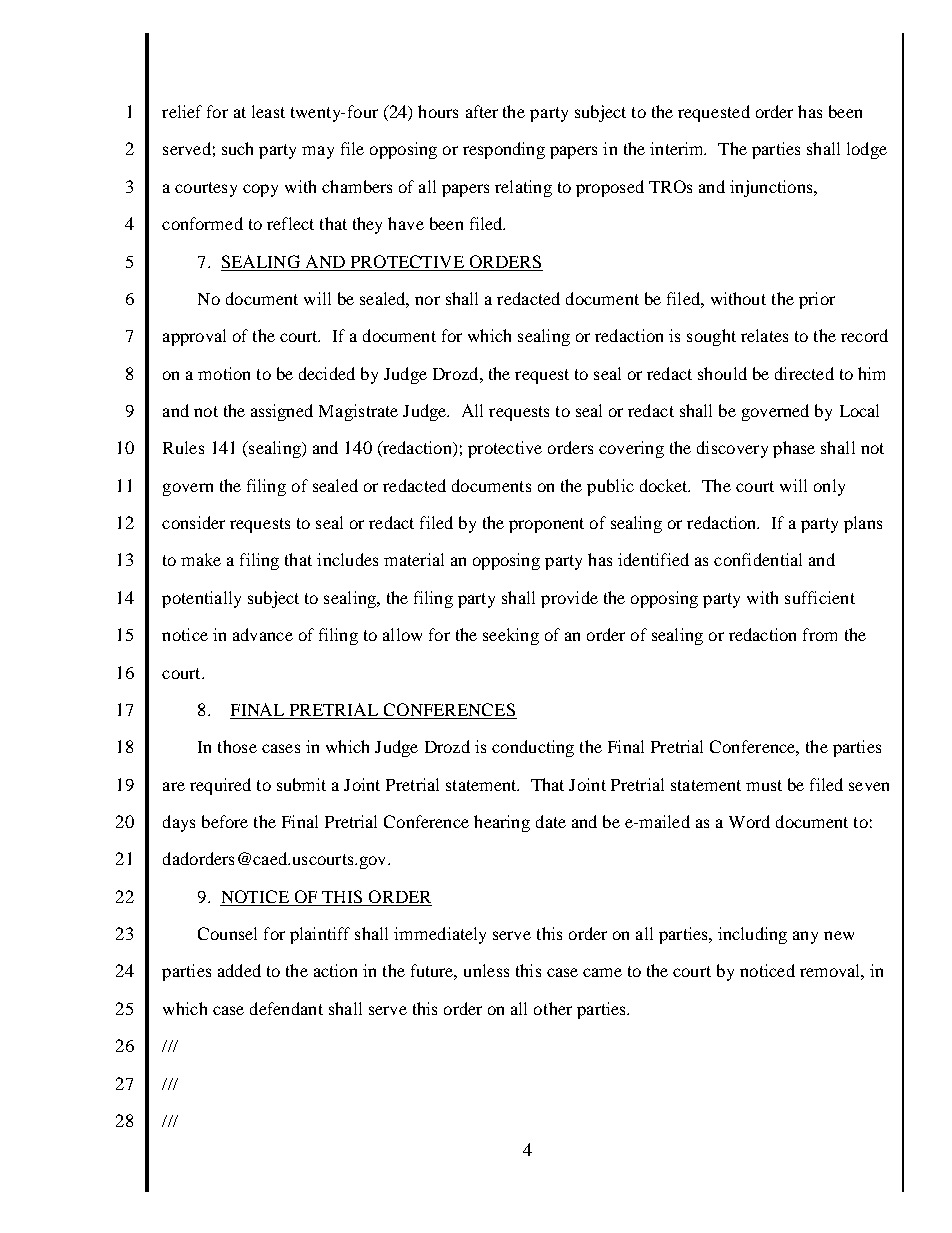 Image resolution: width=952 pixels, height=1233 pixels. Describe the element at coordinates (237, 148) in the screenshot. I see `such` at that location.
